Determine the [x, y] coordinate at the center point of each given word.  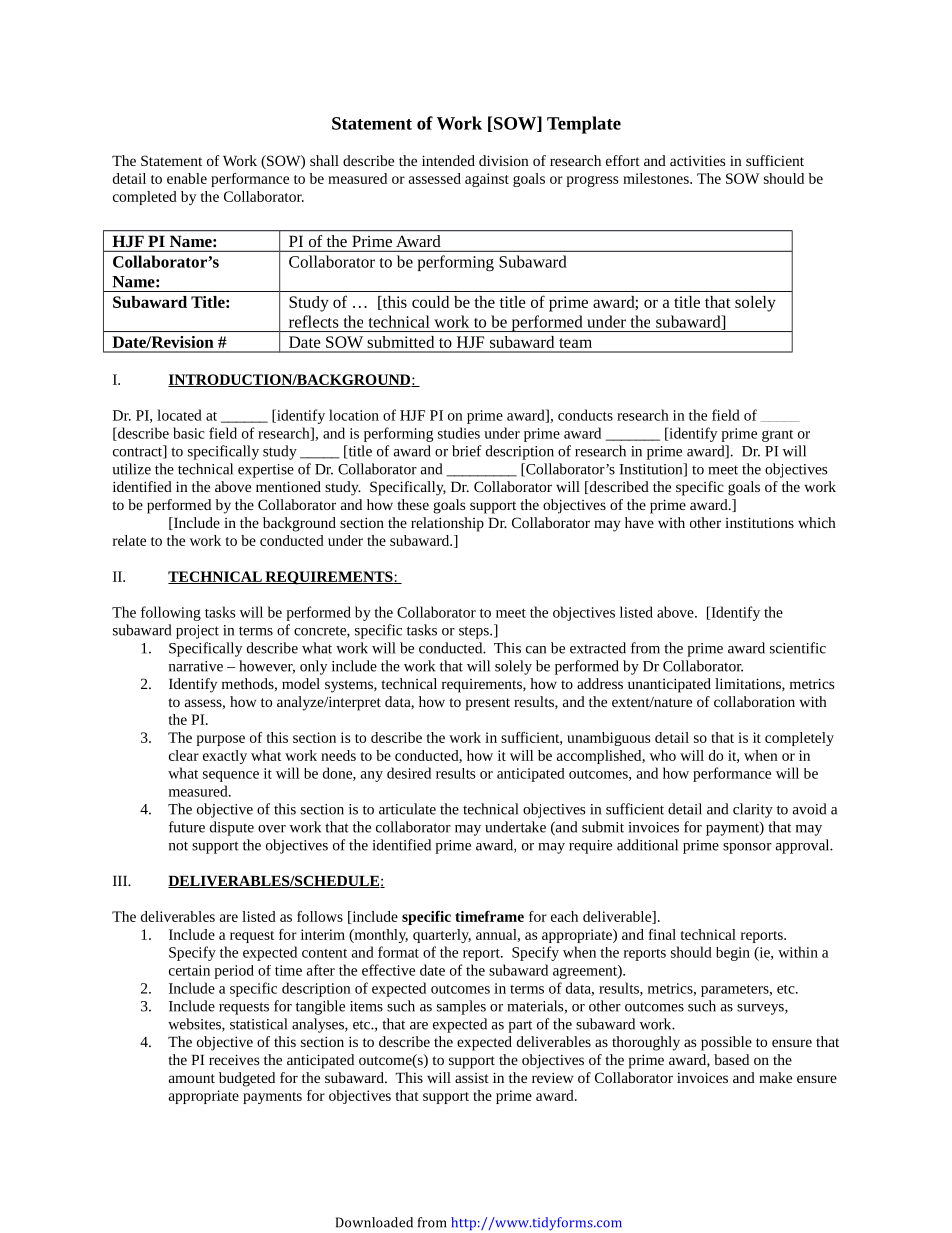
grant [777, 436]
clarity [753, 810]
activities [697, 160]
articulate [407, 809]
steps [475, 632]
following [171, 613]
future [187, 827]
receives [234, 1059]
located [179, 415]
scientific [798, 648]
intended [448, 160]
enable [187, 178]
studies [459, 433]
